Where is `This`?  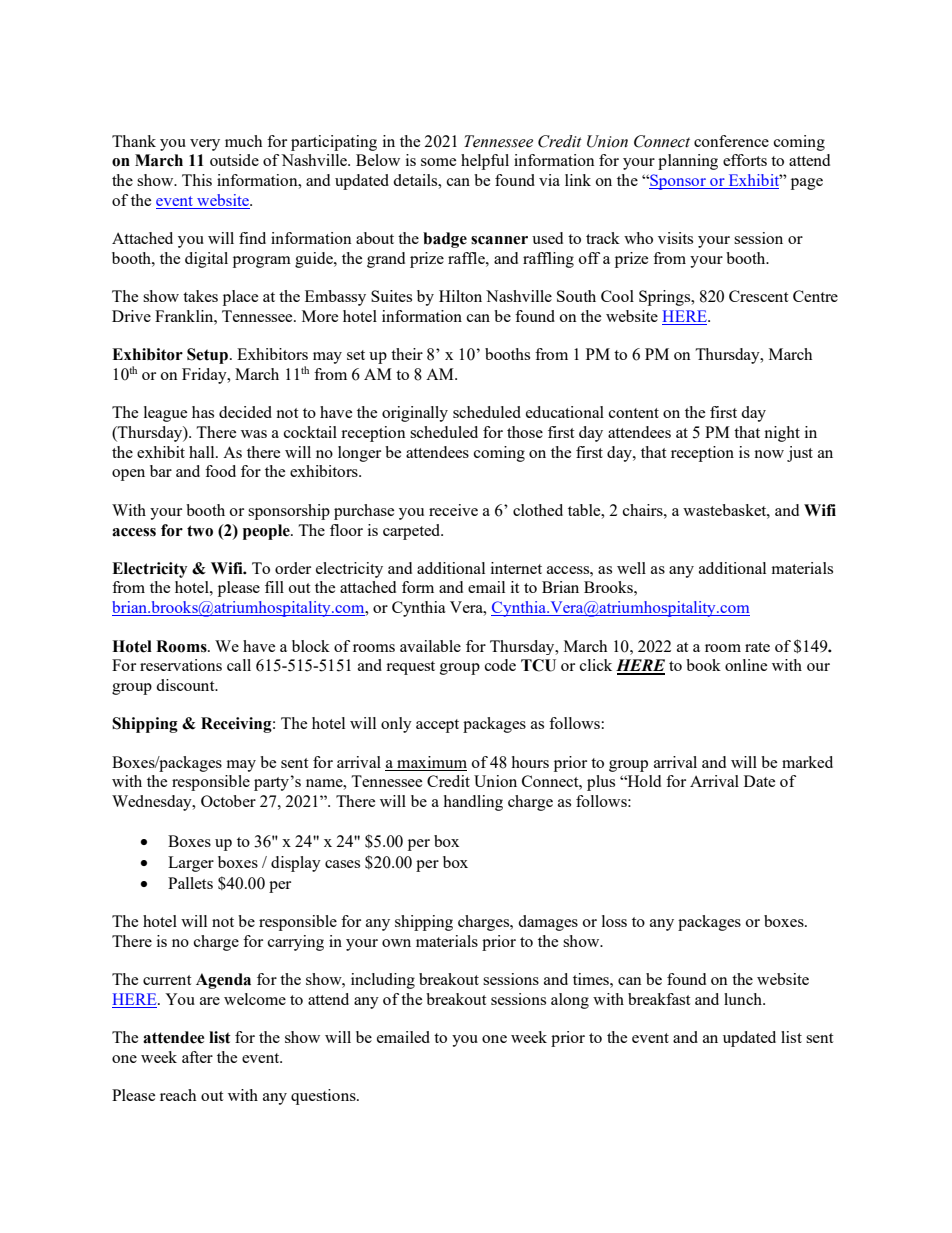
This is located at coordinates (197, 180).
